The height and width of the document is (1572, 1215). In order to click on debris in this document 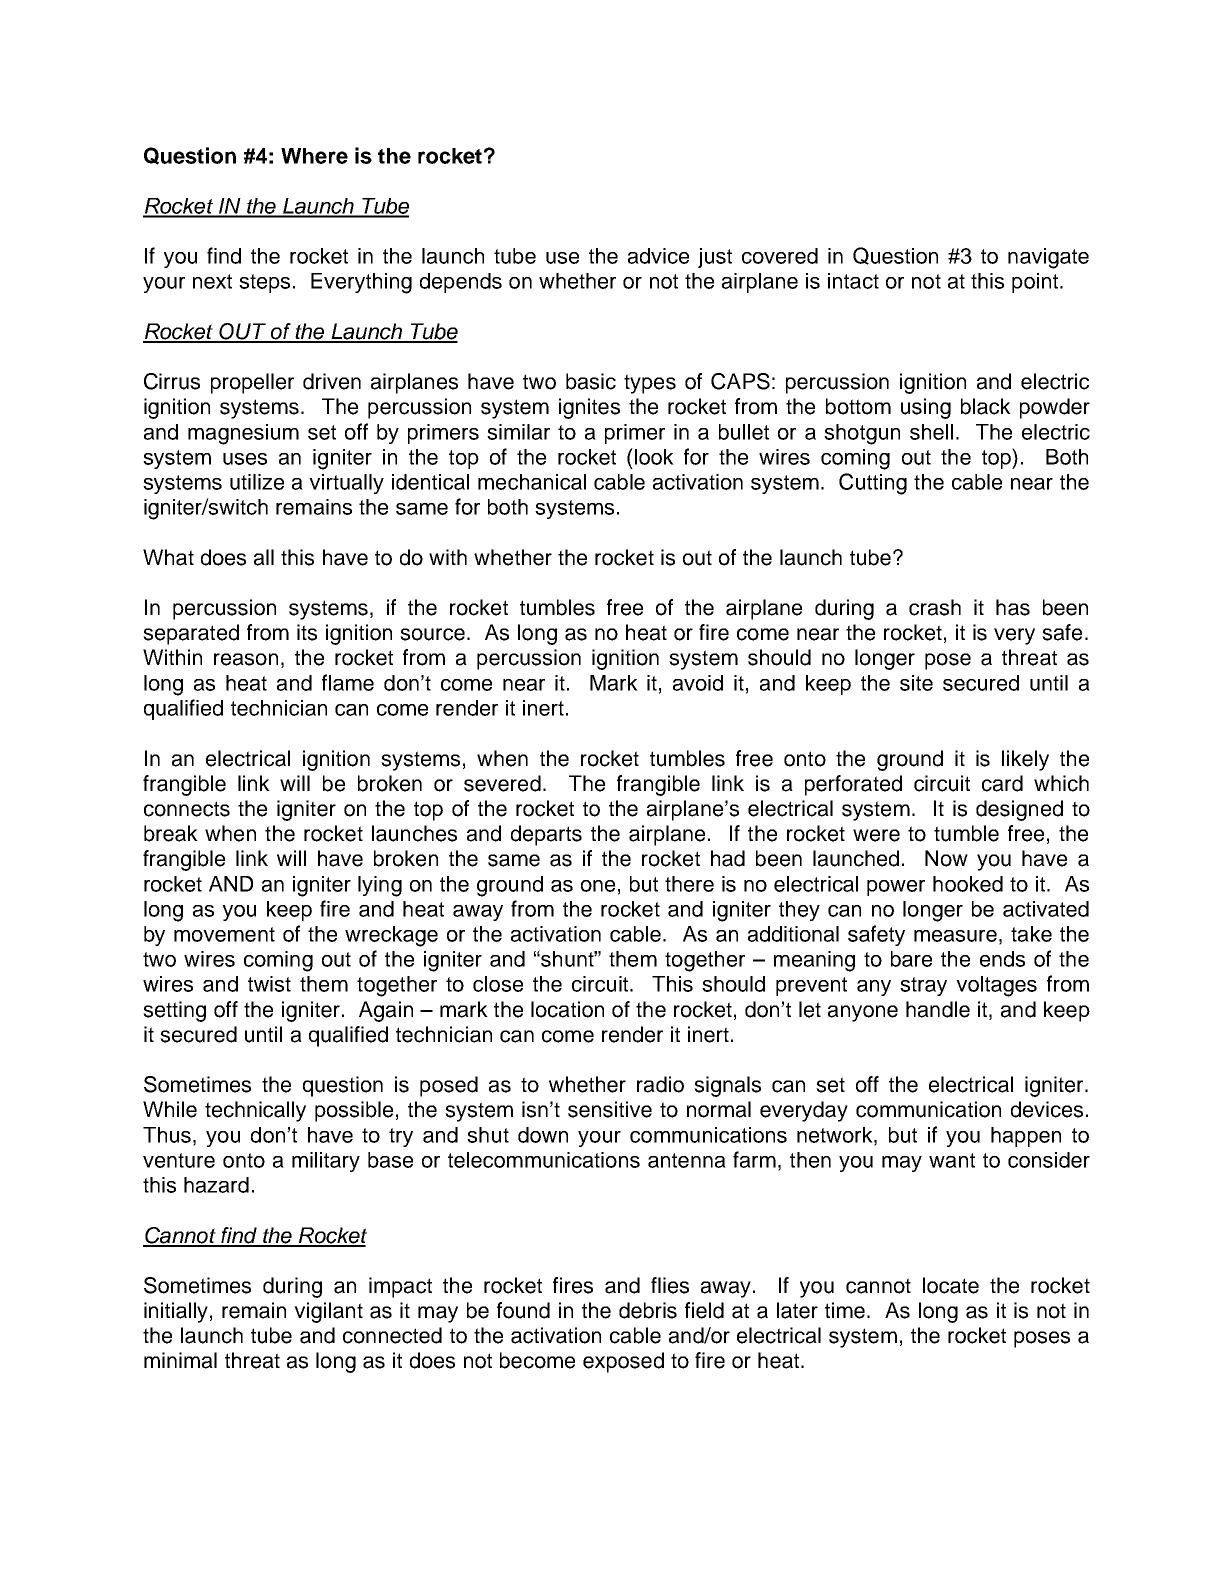, I will do `click(648, 1310)`.
